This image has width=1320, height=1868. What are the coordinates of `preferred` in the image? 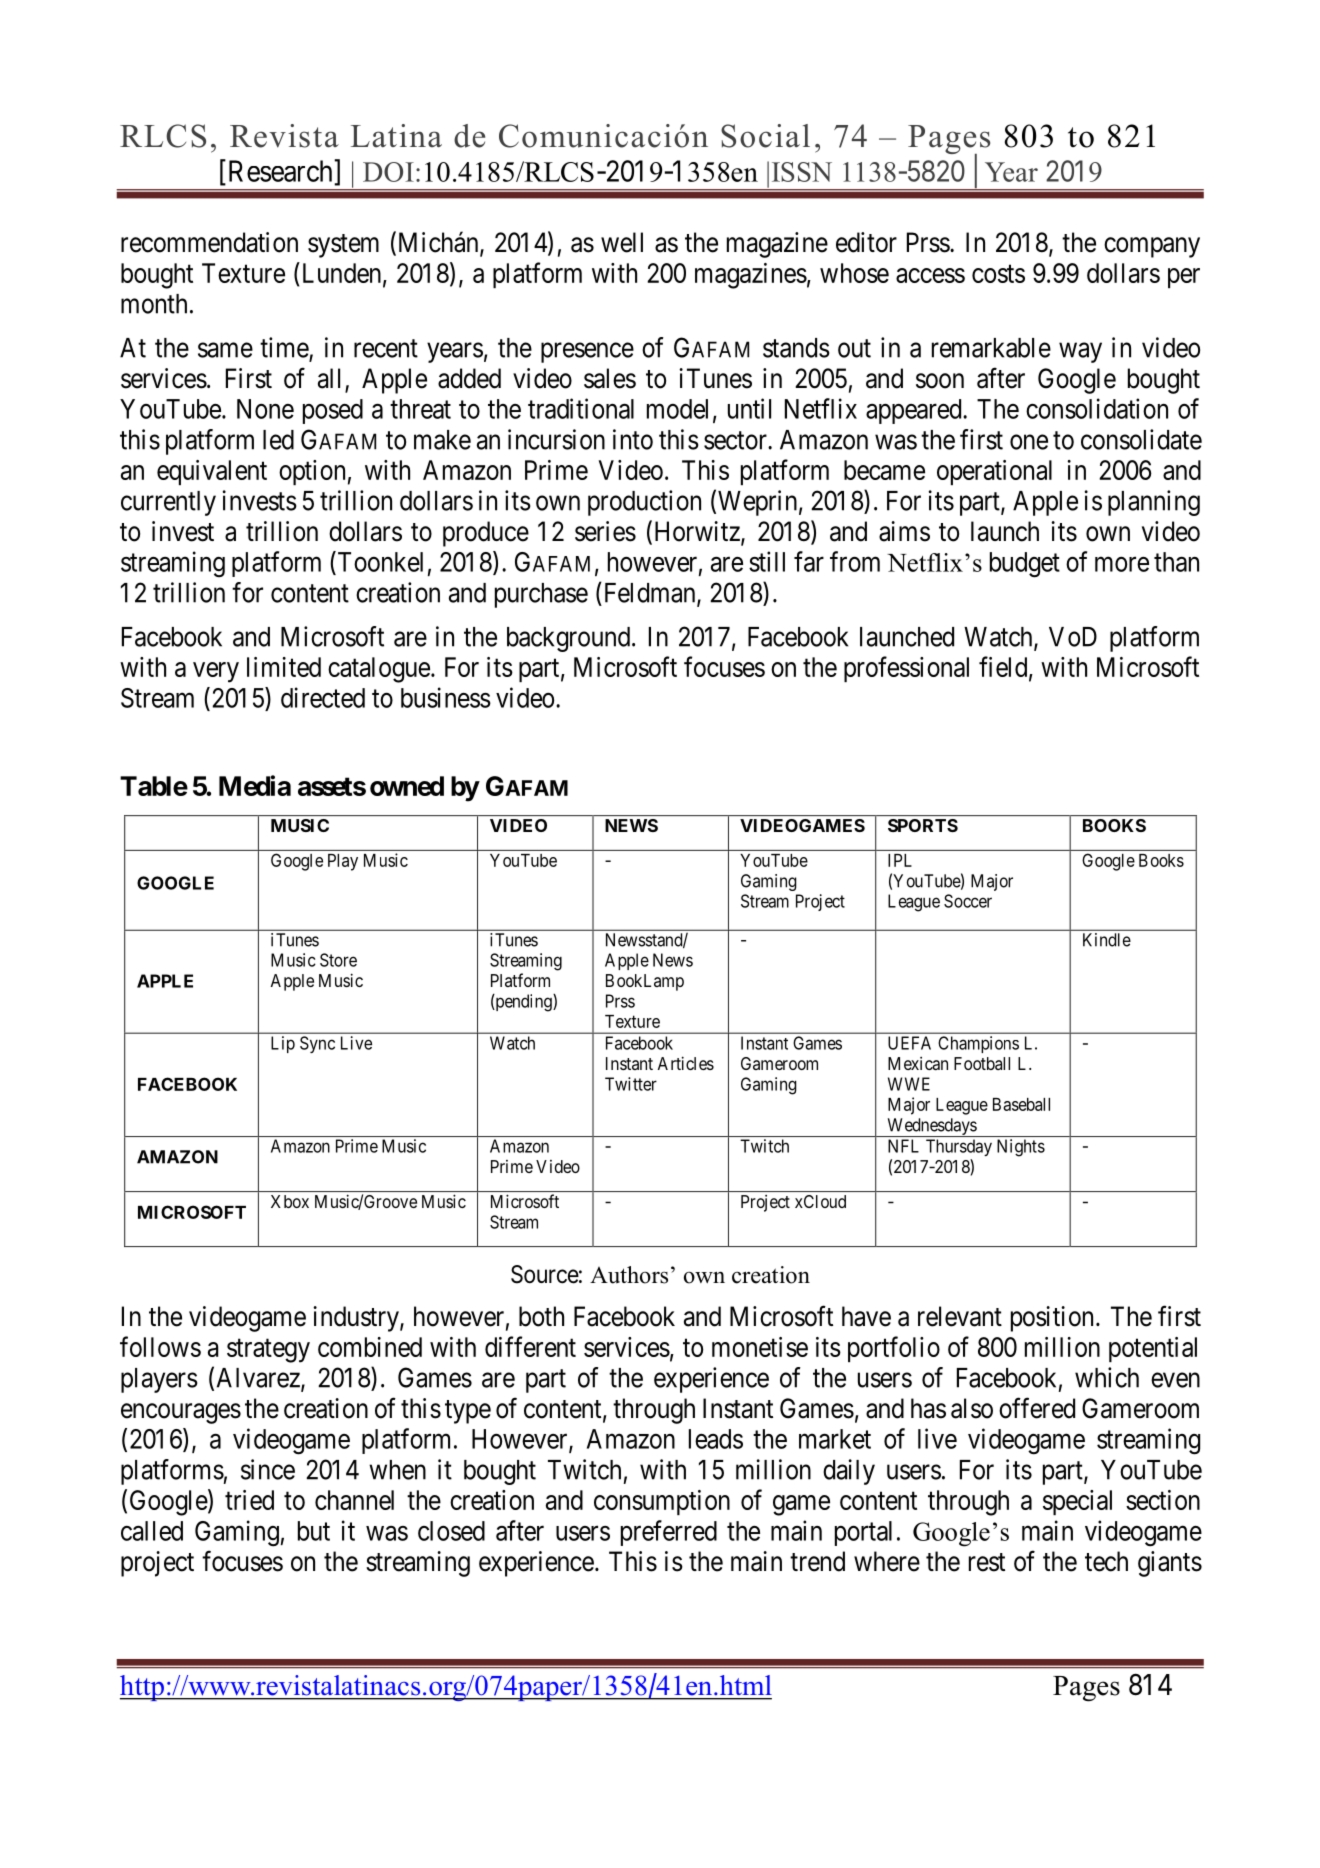 It's located at (669, 1533).
